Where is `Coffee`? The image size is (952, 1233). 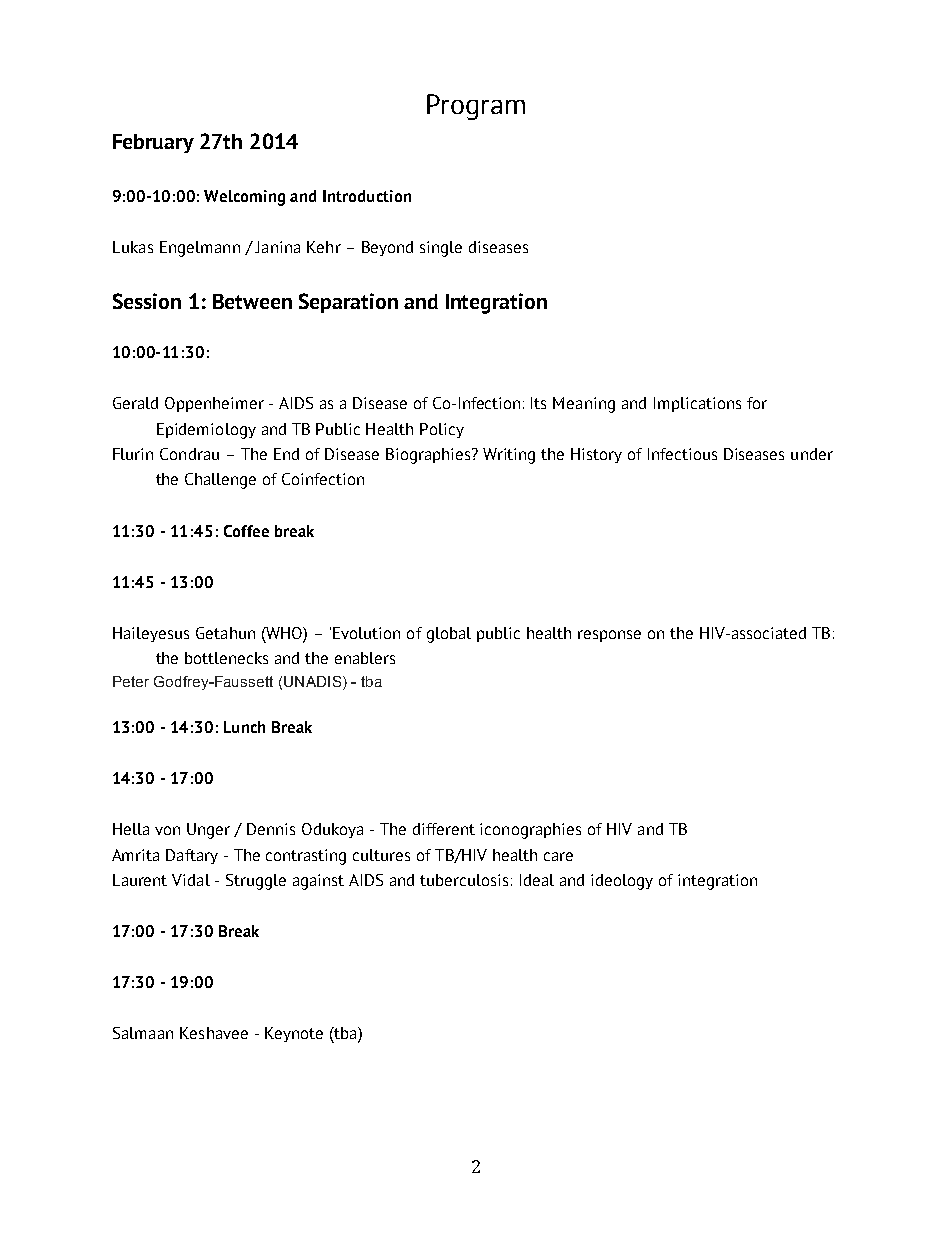
Coffee is located at coordinates (246, 531).
